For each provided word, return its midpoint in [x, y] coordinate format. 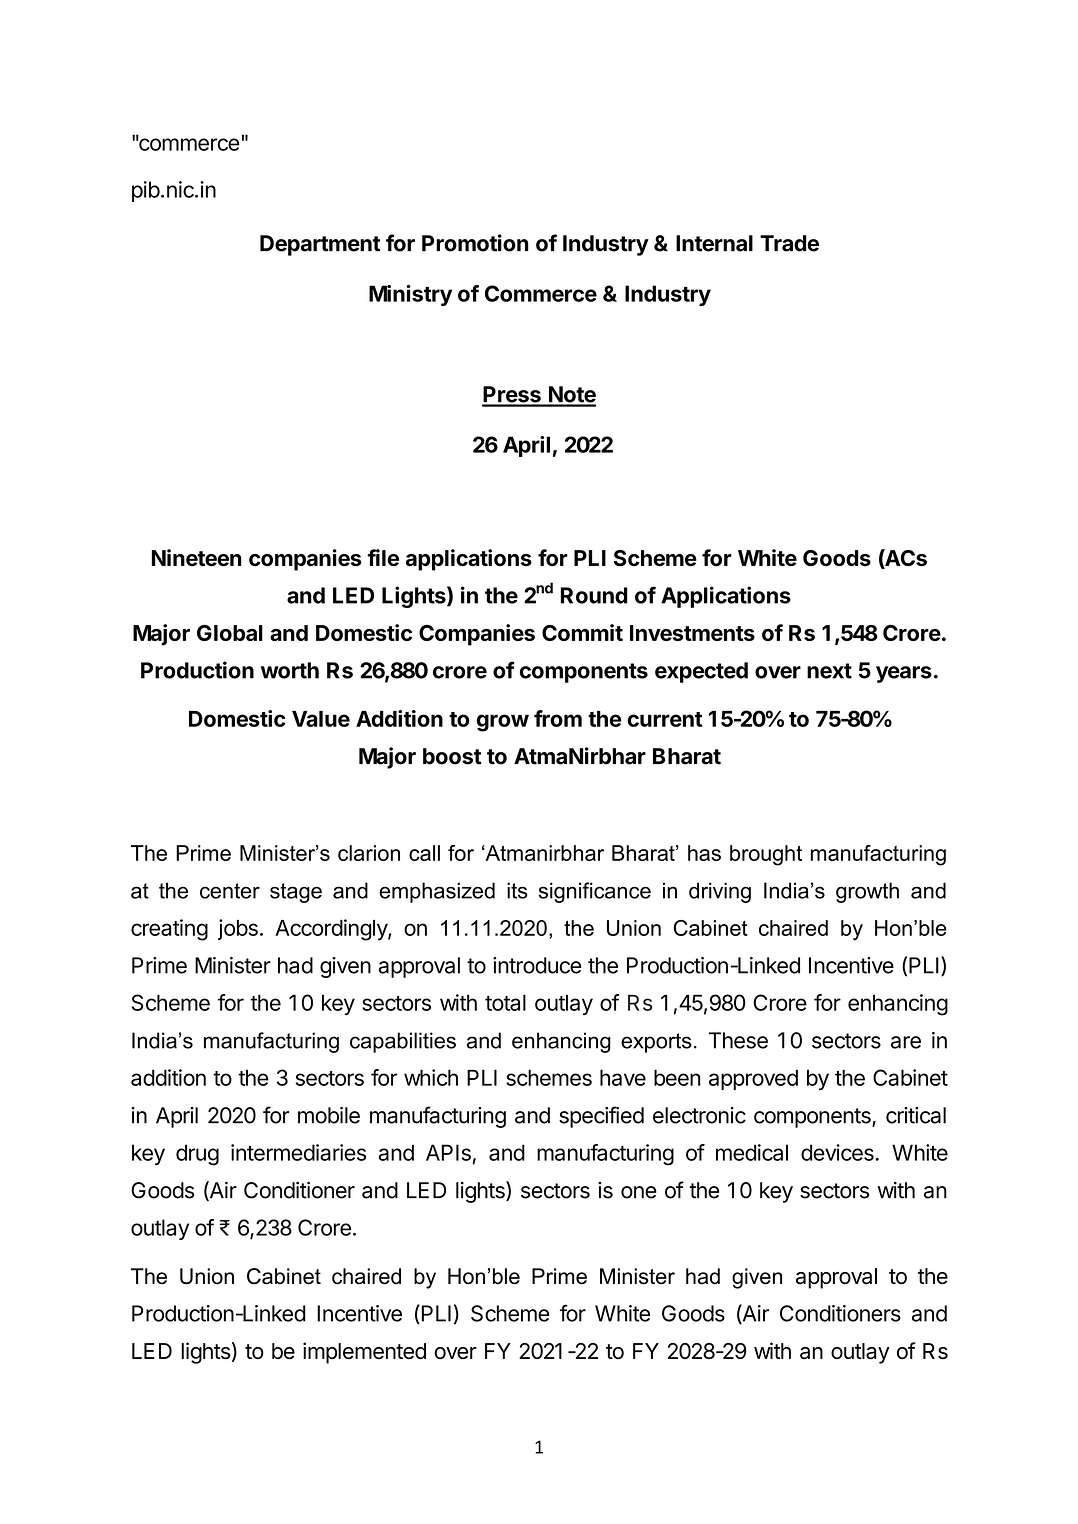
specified [601, 1117]
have [623, 1077]
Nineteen [197, 557]
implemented [364, 1353]
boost [452, 756]
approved [753, 1079]
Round [594, 595]
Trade [789, 243]
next [829, 671]
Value [321, 719]
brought [766, 855]
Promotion [475, 243]
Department [320, 245]
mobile [329, 1115]
